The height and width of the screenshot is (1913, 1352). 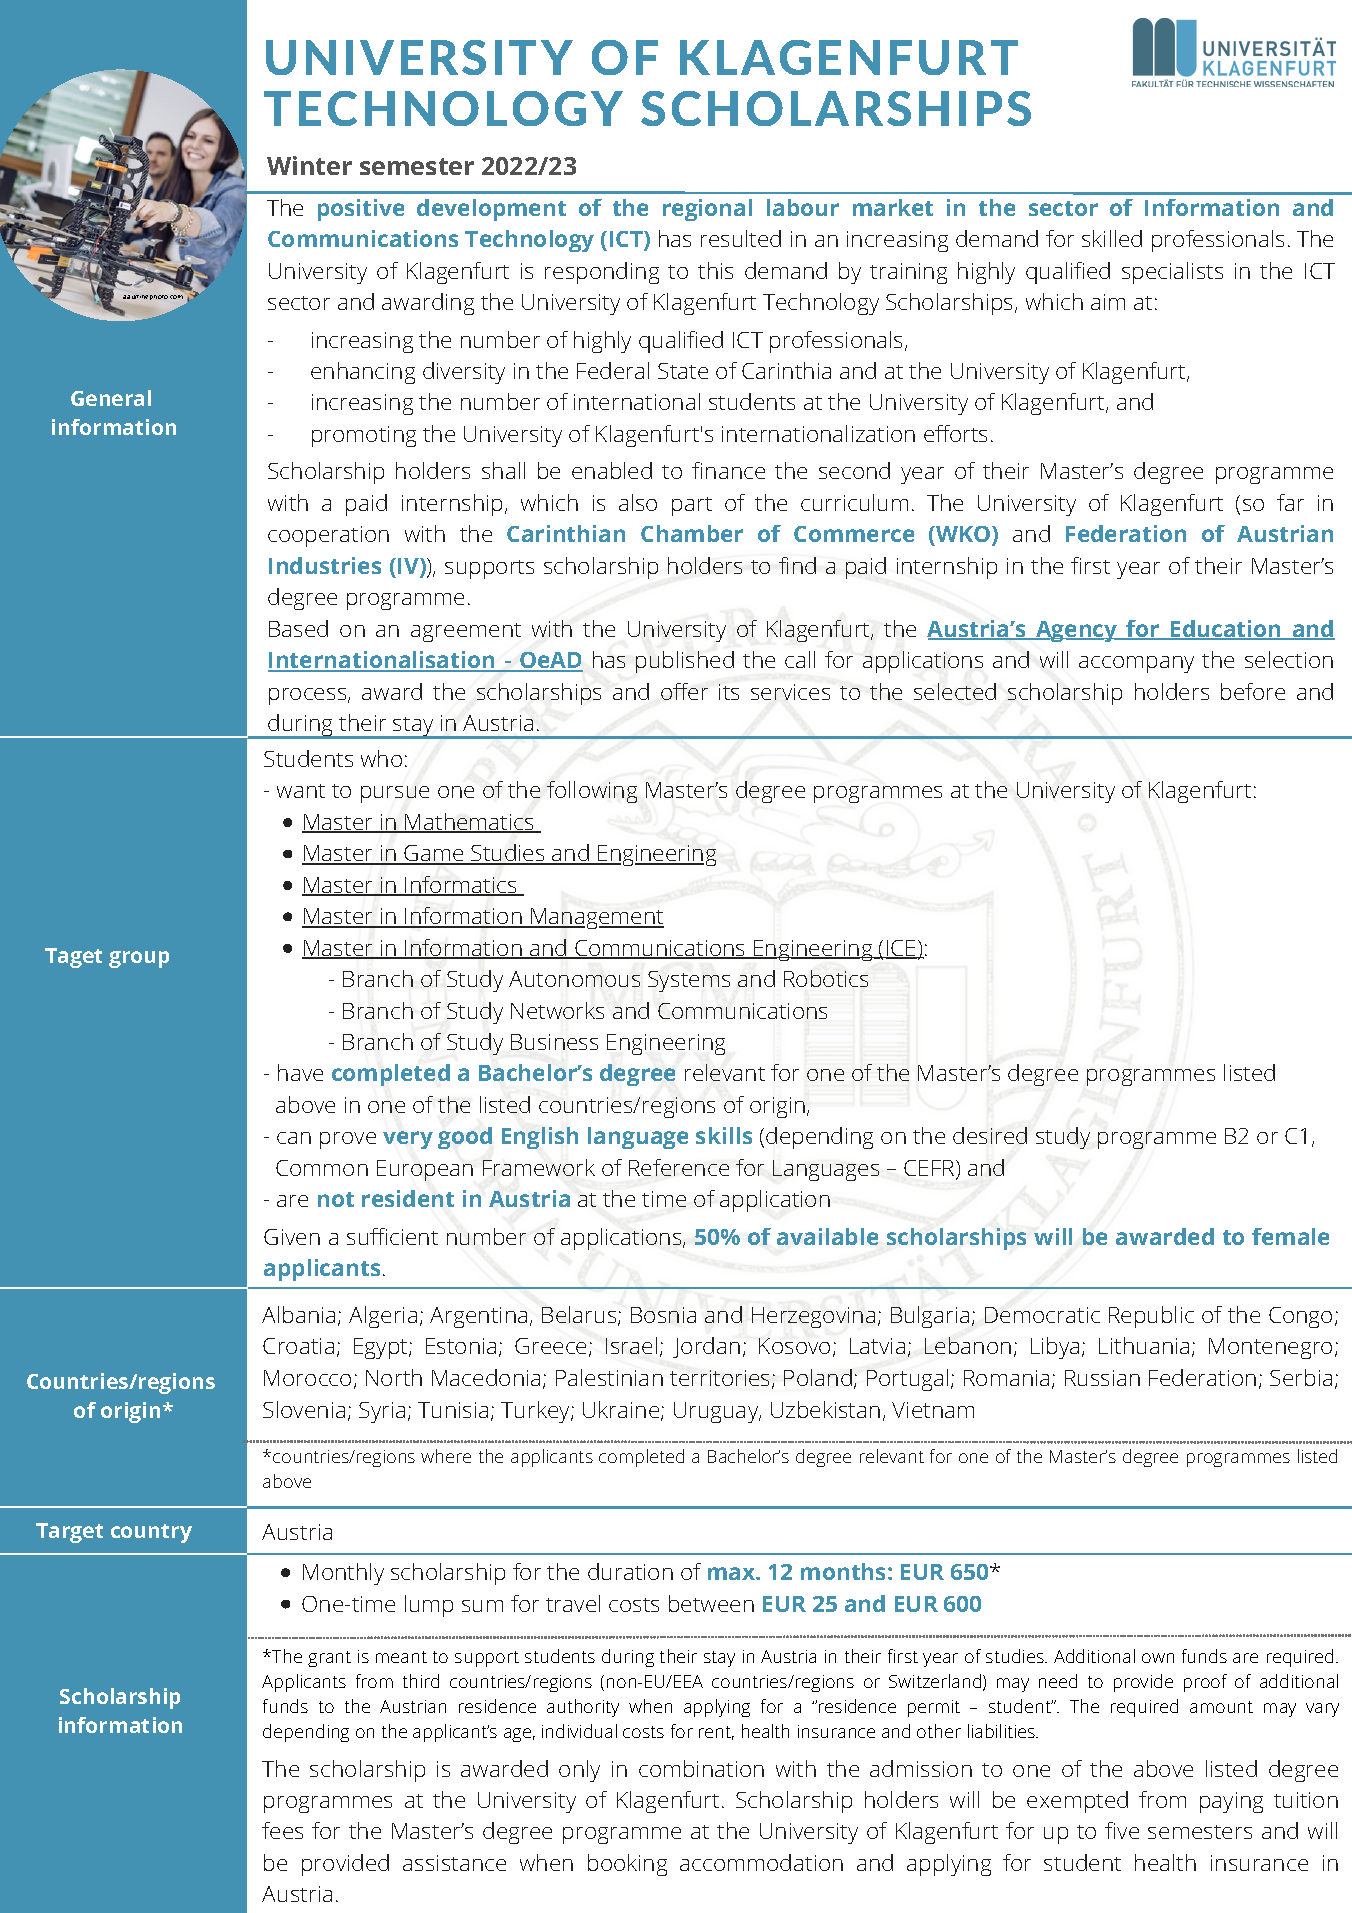 I want to click on combination, so click(x=701, y=1768).
